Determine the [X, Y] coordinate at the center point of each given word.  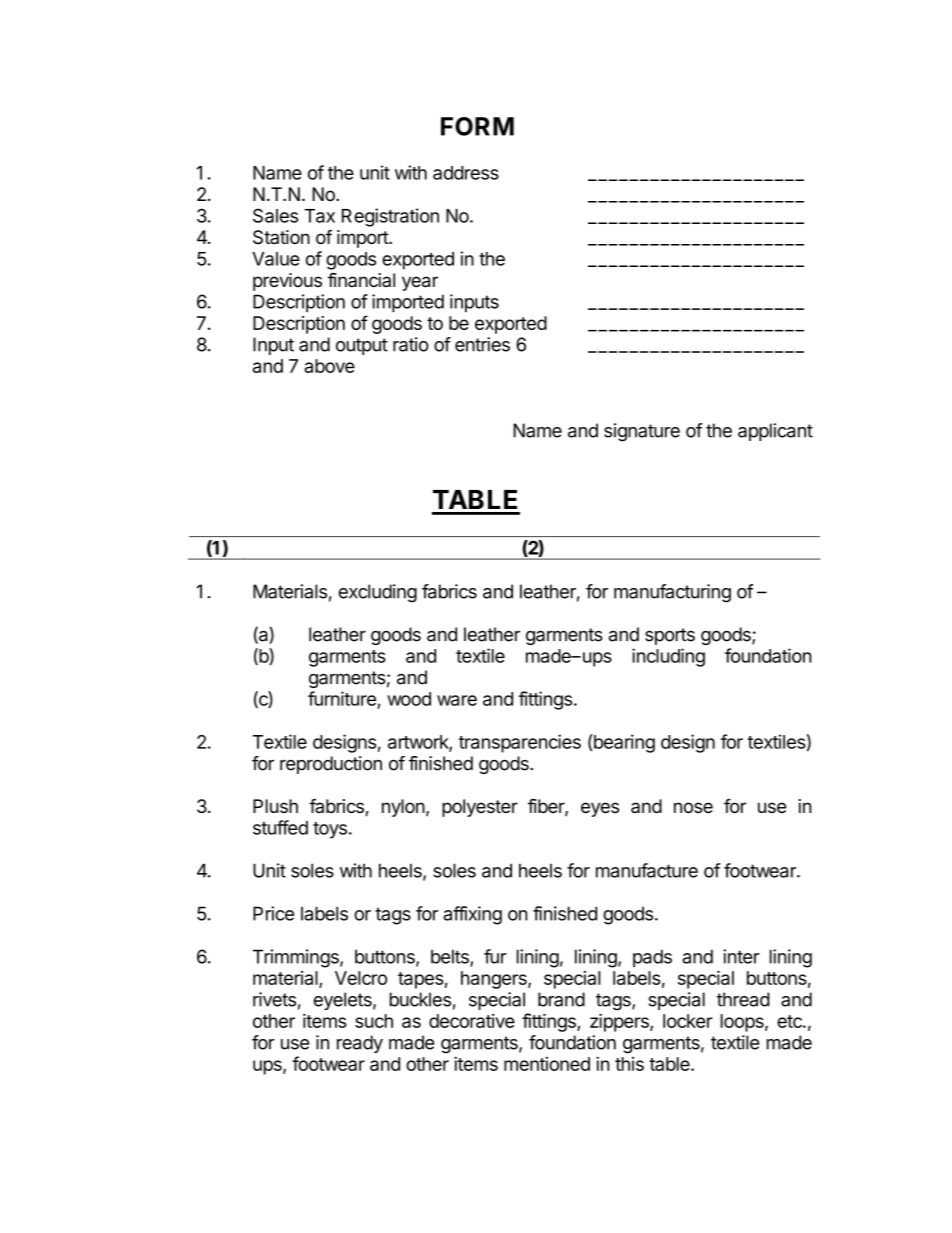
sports [670, 636]
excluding [378, 593]
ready [360, 1044]
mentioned [547, 1064]
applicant [775, 432]
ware [457, 700]
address [466, 173]
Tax [319, 216]
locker [688, 1021]
